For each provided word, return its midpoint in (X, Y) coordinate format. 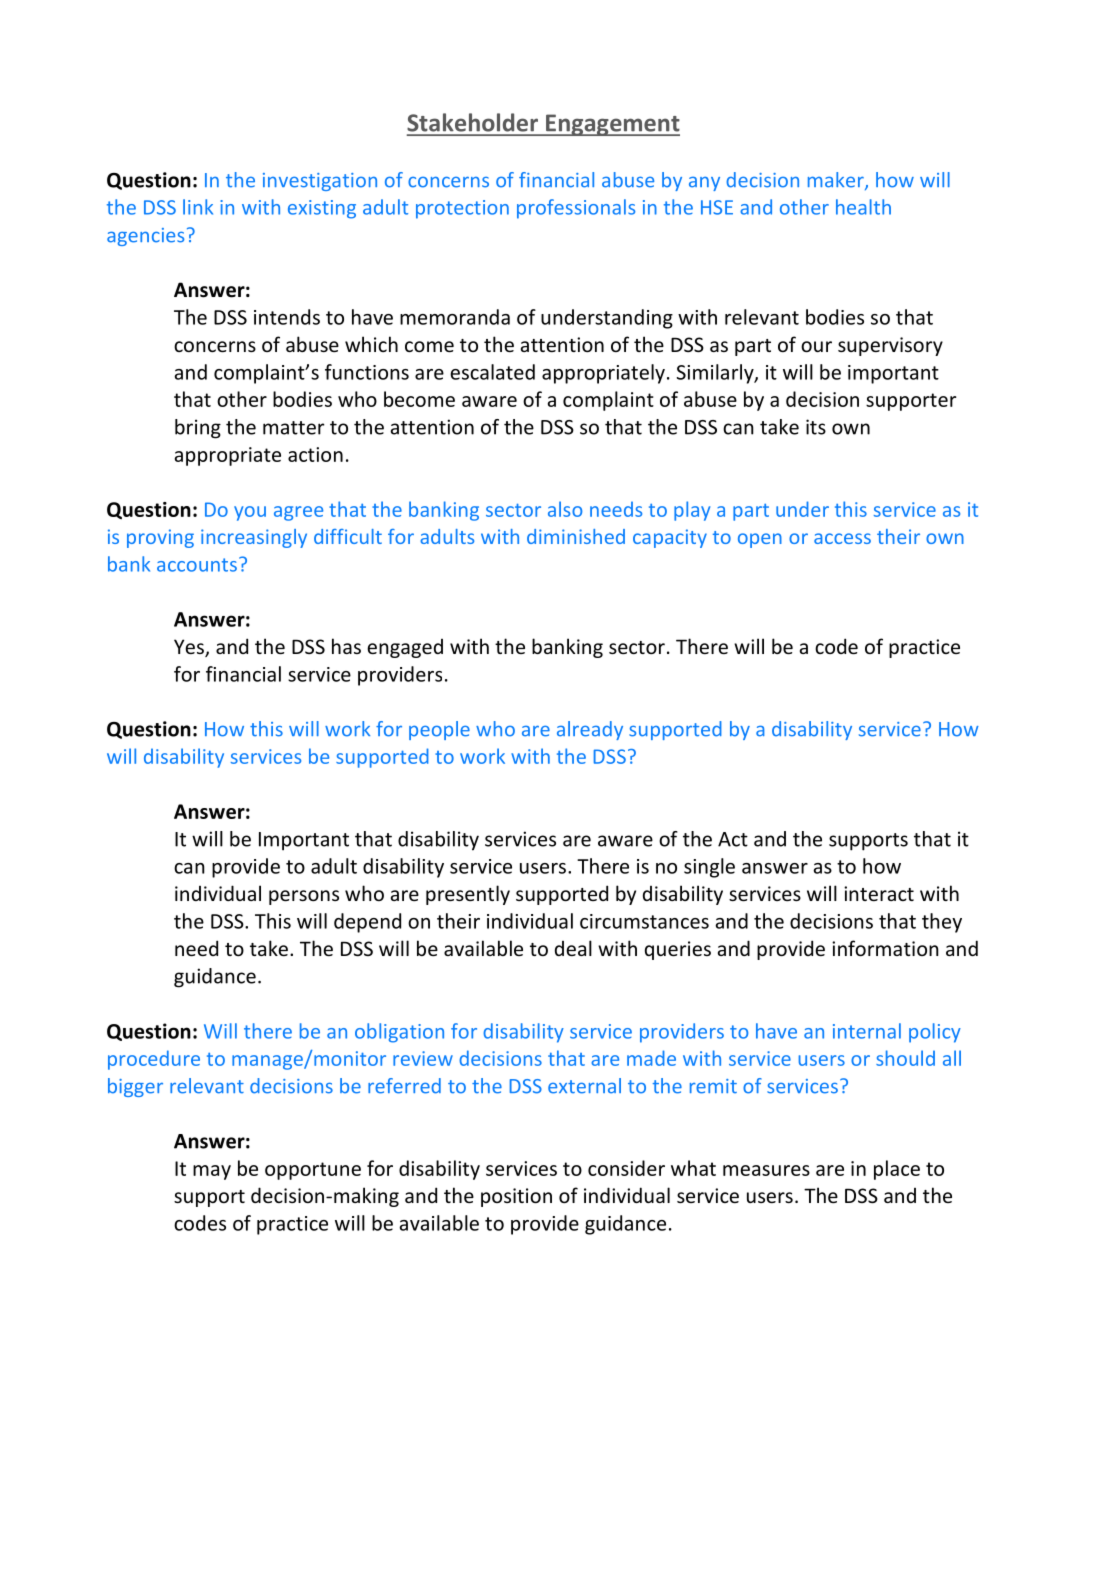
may (212, 1172)
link (198, 207)
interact (879, 893)
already (590, 730)
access (842, 538)
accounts (197, 565)
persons (304, 897)
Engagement (612, 125)
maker (837, 181)
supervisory (890, 346)
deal (573, 948)
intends (287, 317)
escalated (492, 372)
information (885, 948)
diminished (576, 536)
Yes (190, 648)
